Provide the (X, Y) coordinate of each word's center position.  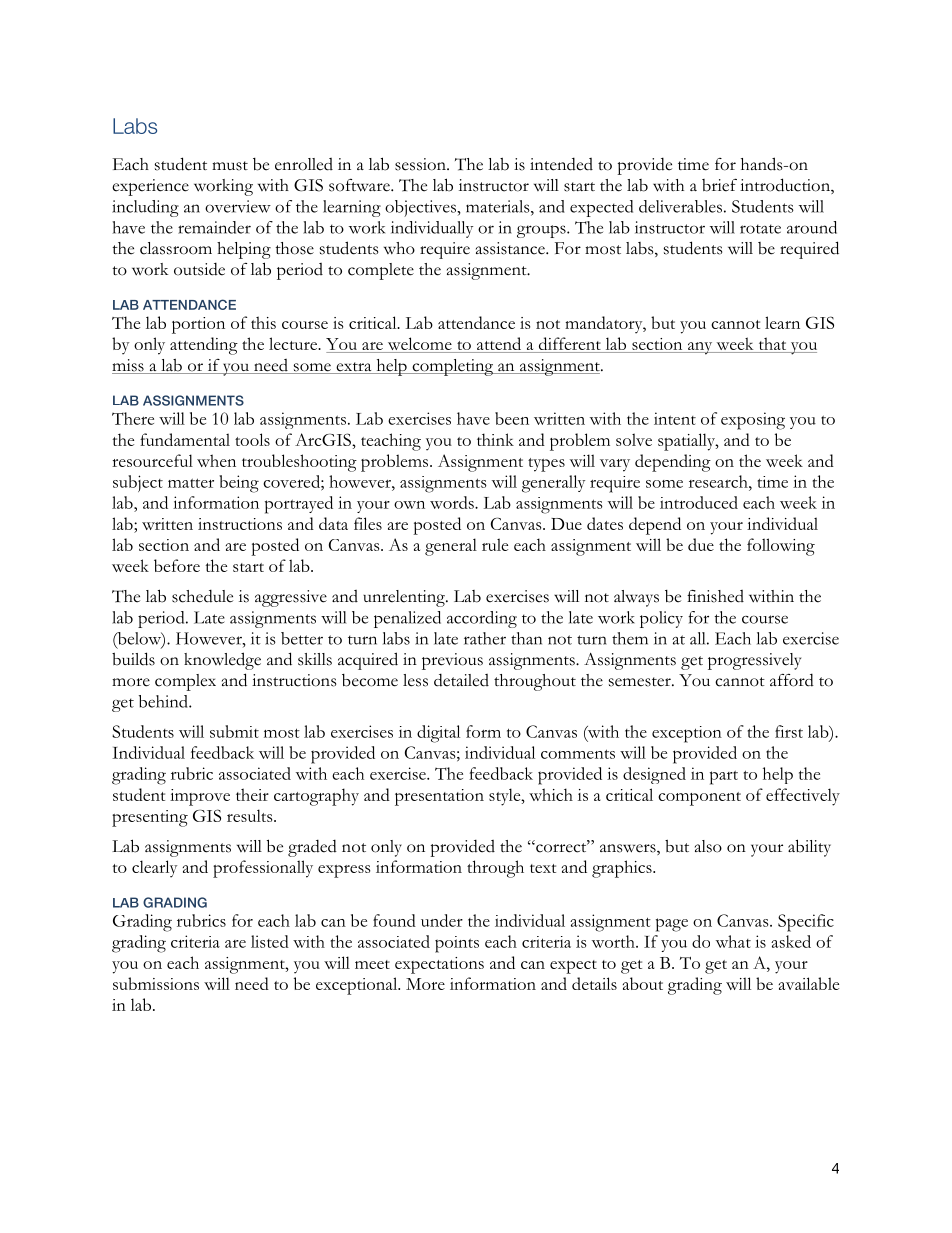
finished (715, 596)
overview (238, 206)
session (421, 164)
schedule (202, 596)
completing (453, 367)
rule (495, 544)
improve (200, 797)
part (724, 778)
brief (719, 185)
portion (198, 325)
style (506, 797)
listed (270, 941)
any (700, 348)
